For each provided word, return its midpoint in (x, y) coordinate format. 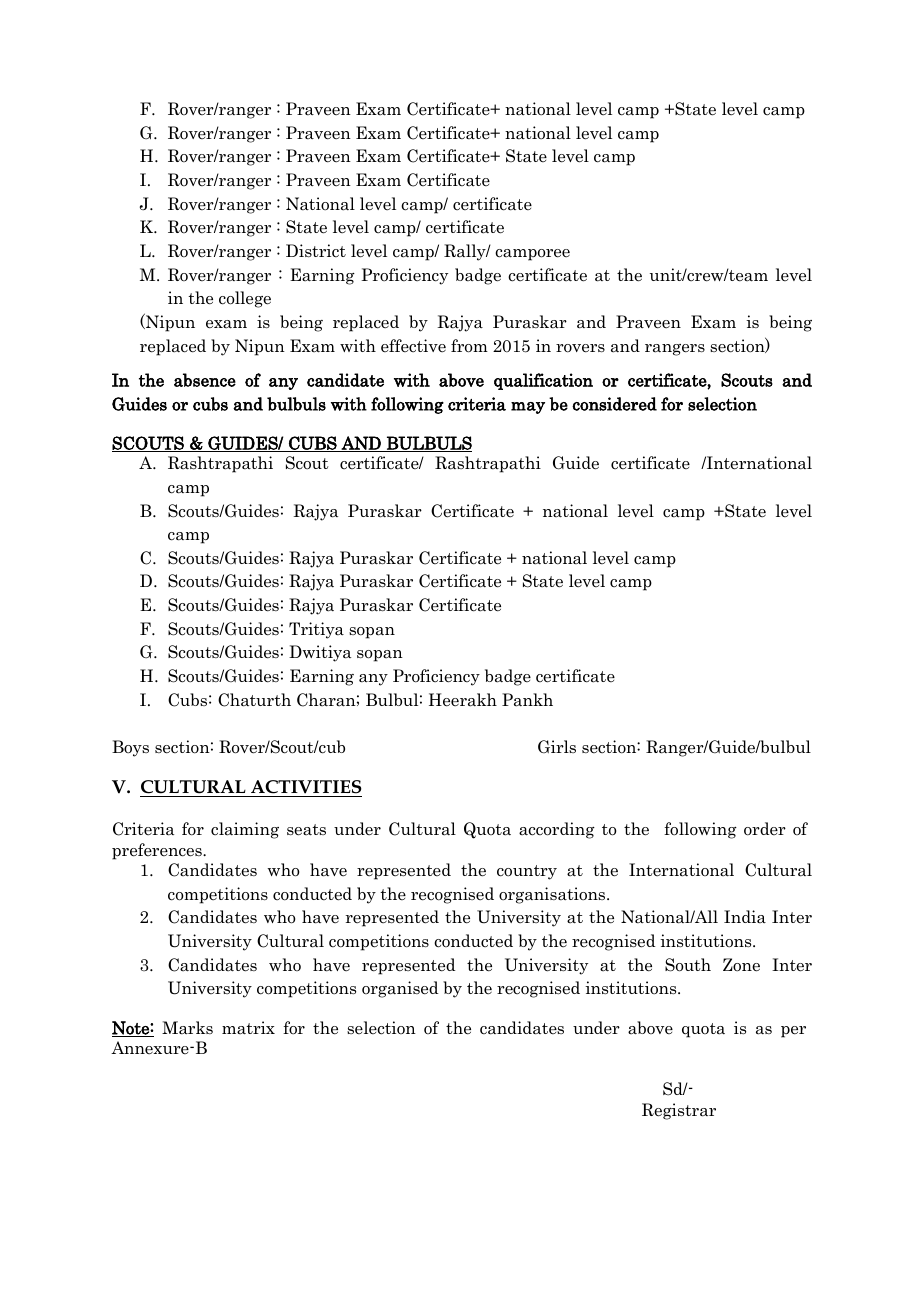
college (245, 299)
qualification (543, 381)
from (469, 346)
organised (400, 989)
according (557, 830)
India (745, 917)
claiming (245, 830)
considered (614, 404)
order (765, 829)
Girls (557, 746)
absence (205, 380)
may (528, 408)
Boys (130, 748)
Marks (187, 1028)
